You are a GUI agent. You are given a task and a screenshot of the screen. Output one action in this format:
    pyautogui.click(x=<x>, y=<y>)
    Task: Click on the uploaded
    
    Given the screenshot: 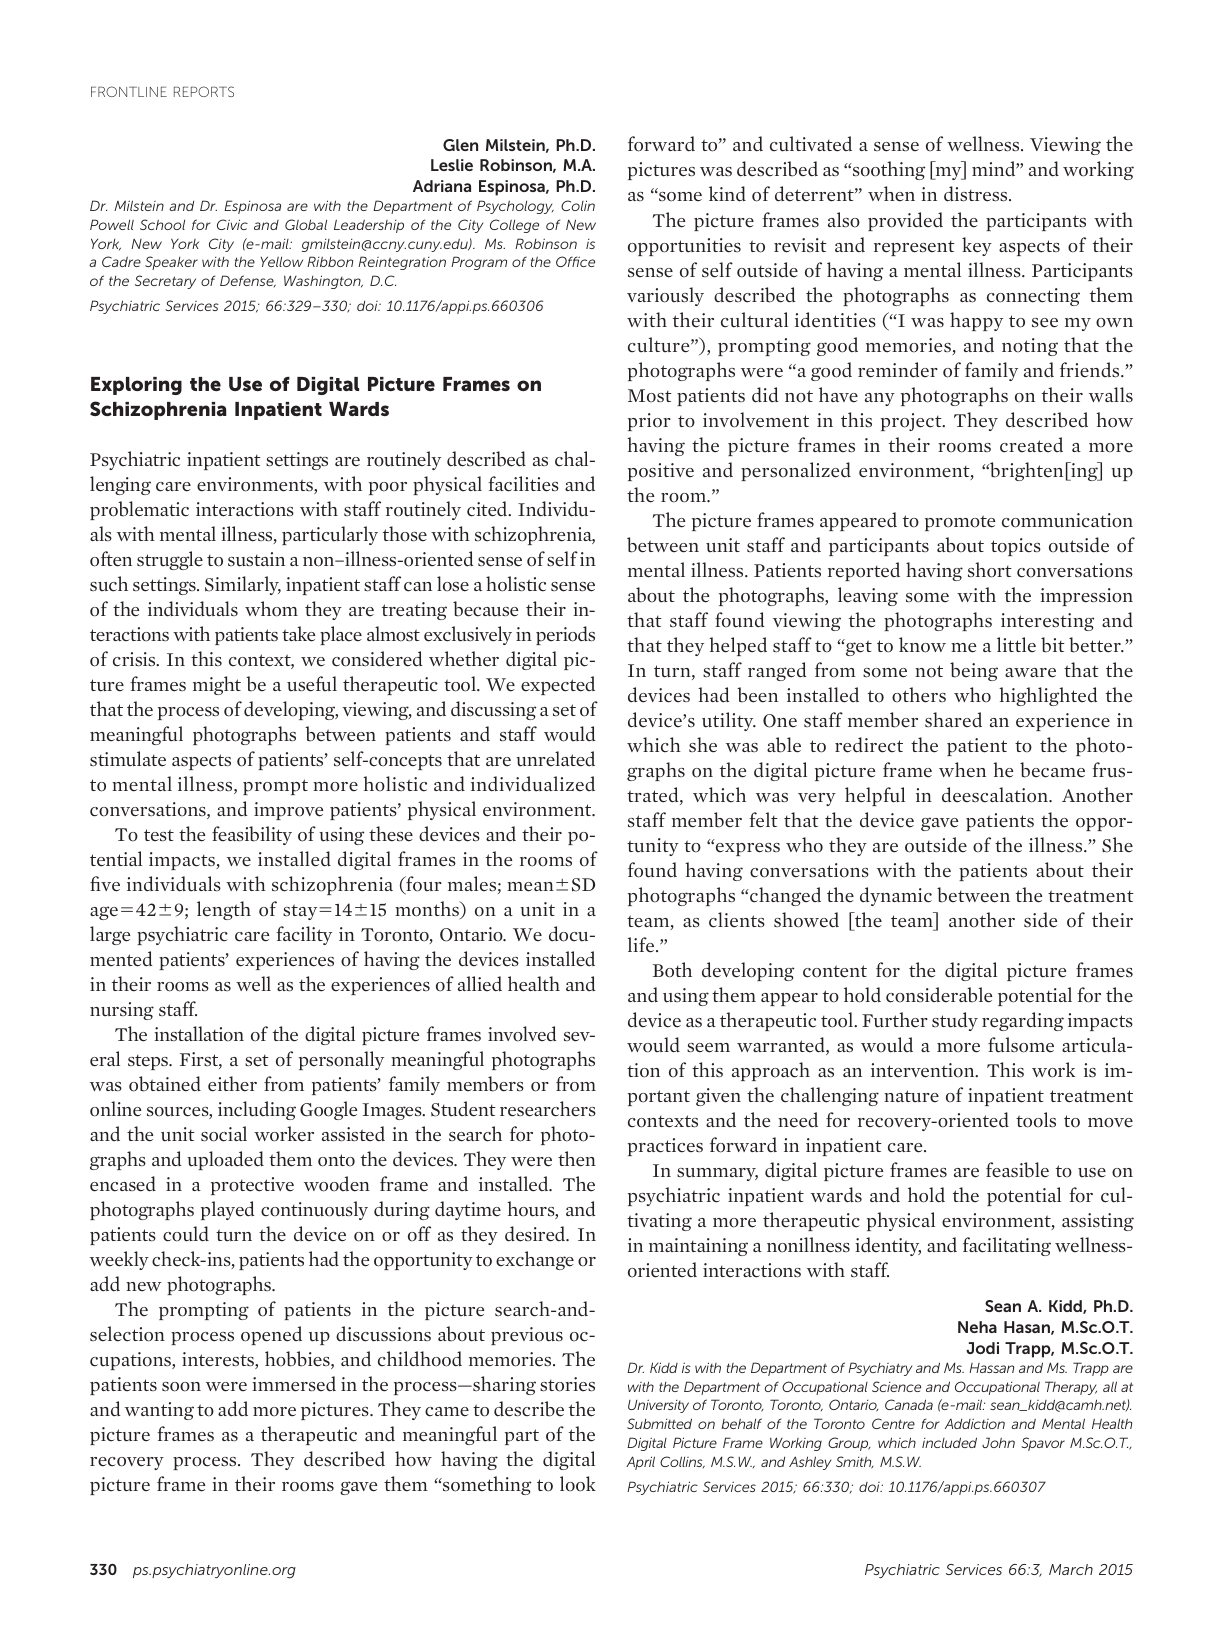 What is the action you would take?
    pyautogui.click(x=225, y=1160)
